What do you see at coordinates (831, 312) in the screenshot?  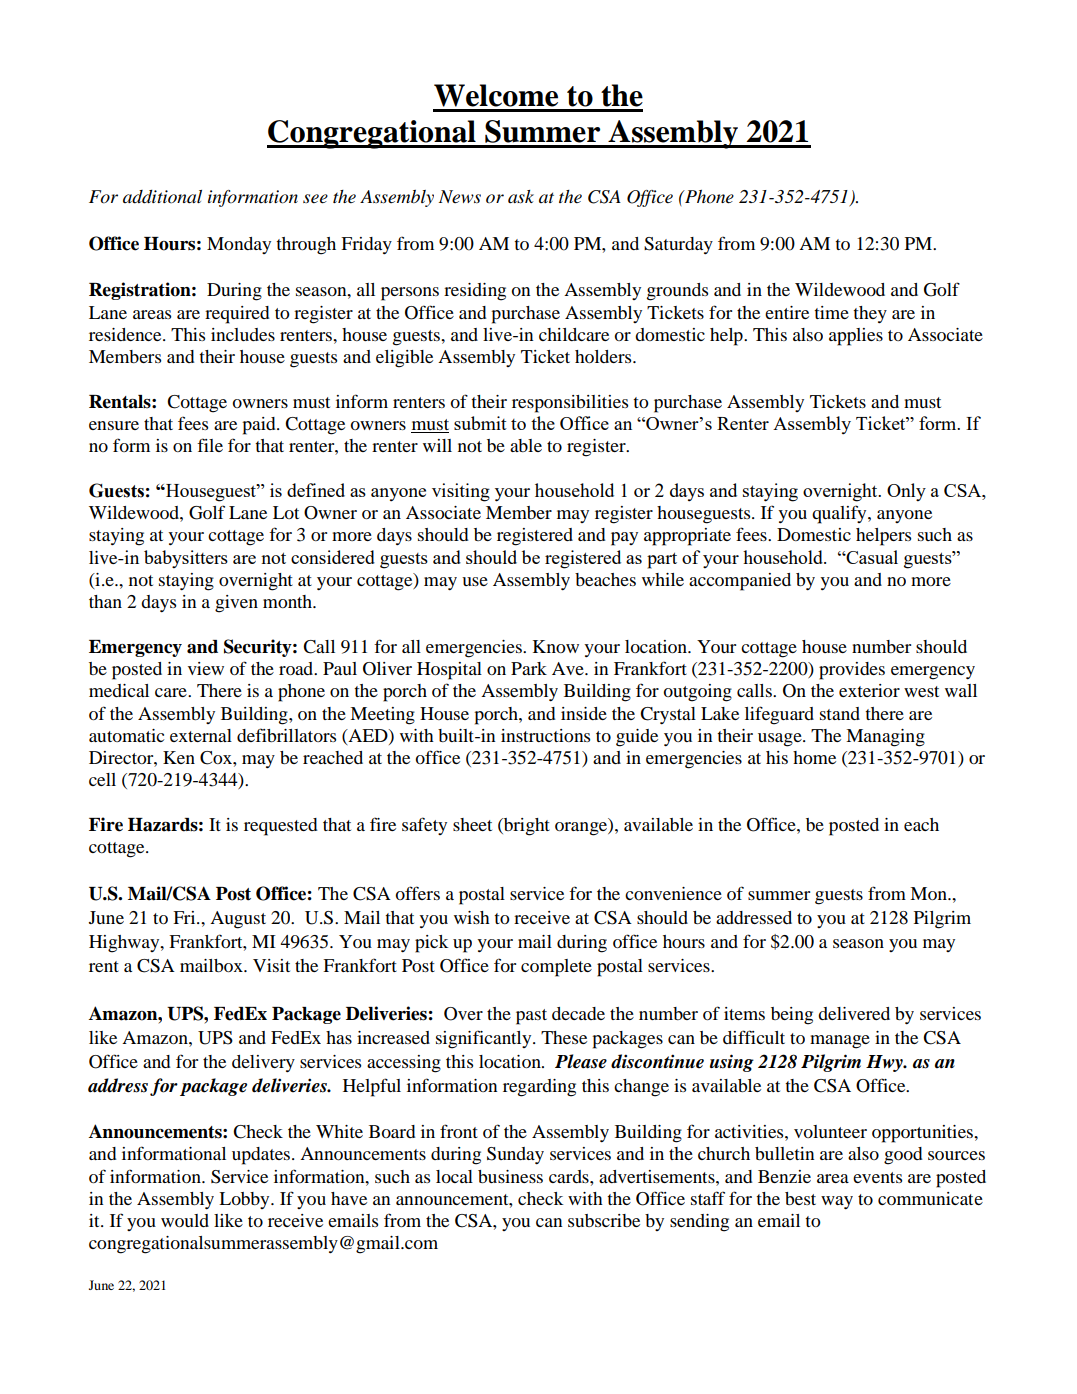 I see `time` at bounding box center [831, 312].
